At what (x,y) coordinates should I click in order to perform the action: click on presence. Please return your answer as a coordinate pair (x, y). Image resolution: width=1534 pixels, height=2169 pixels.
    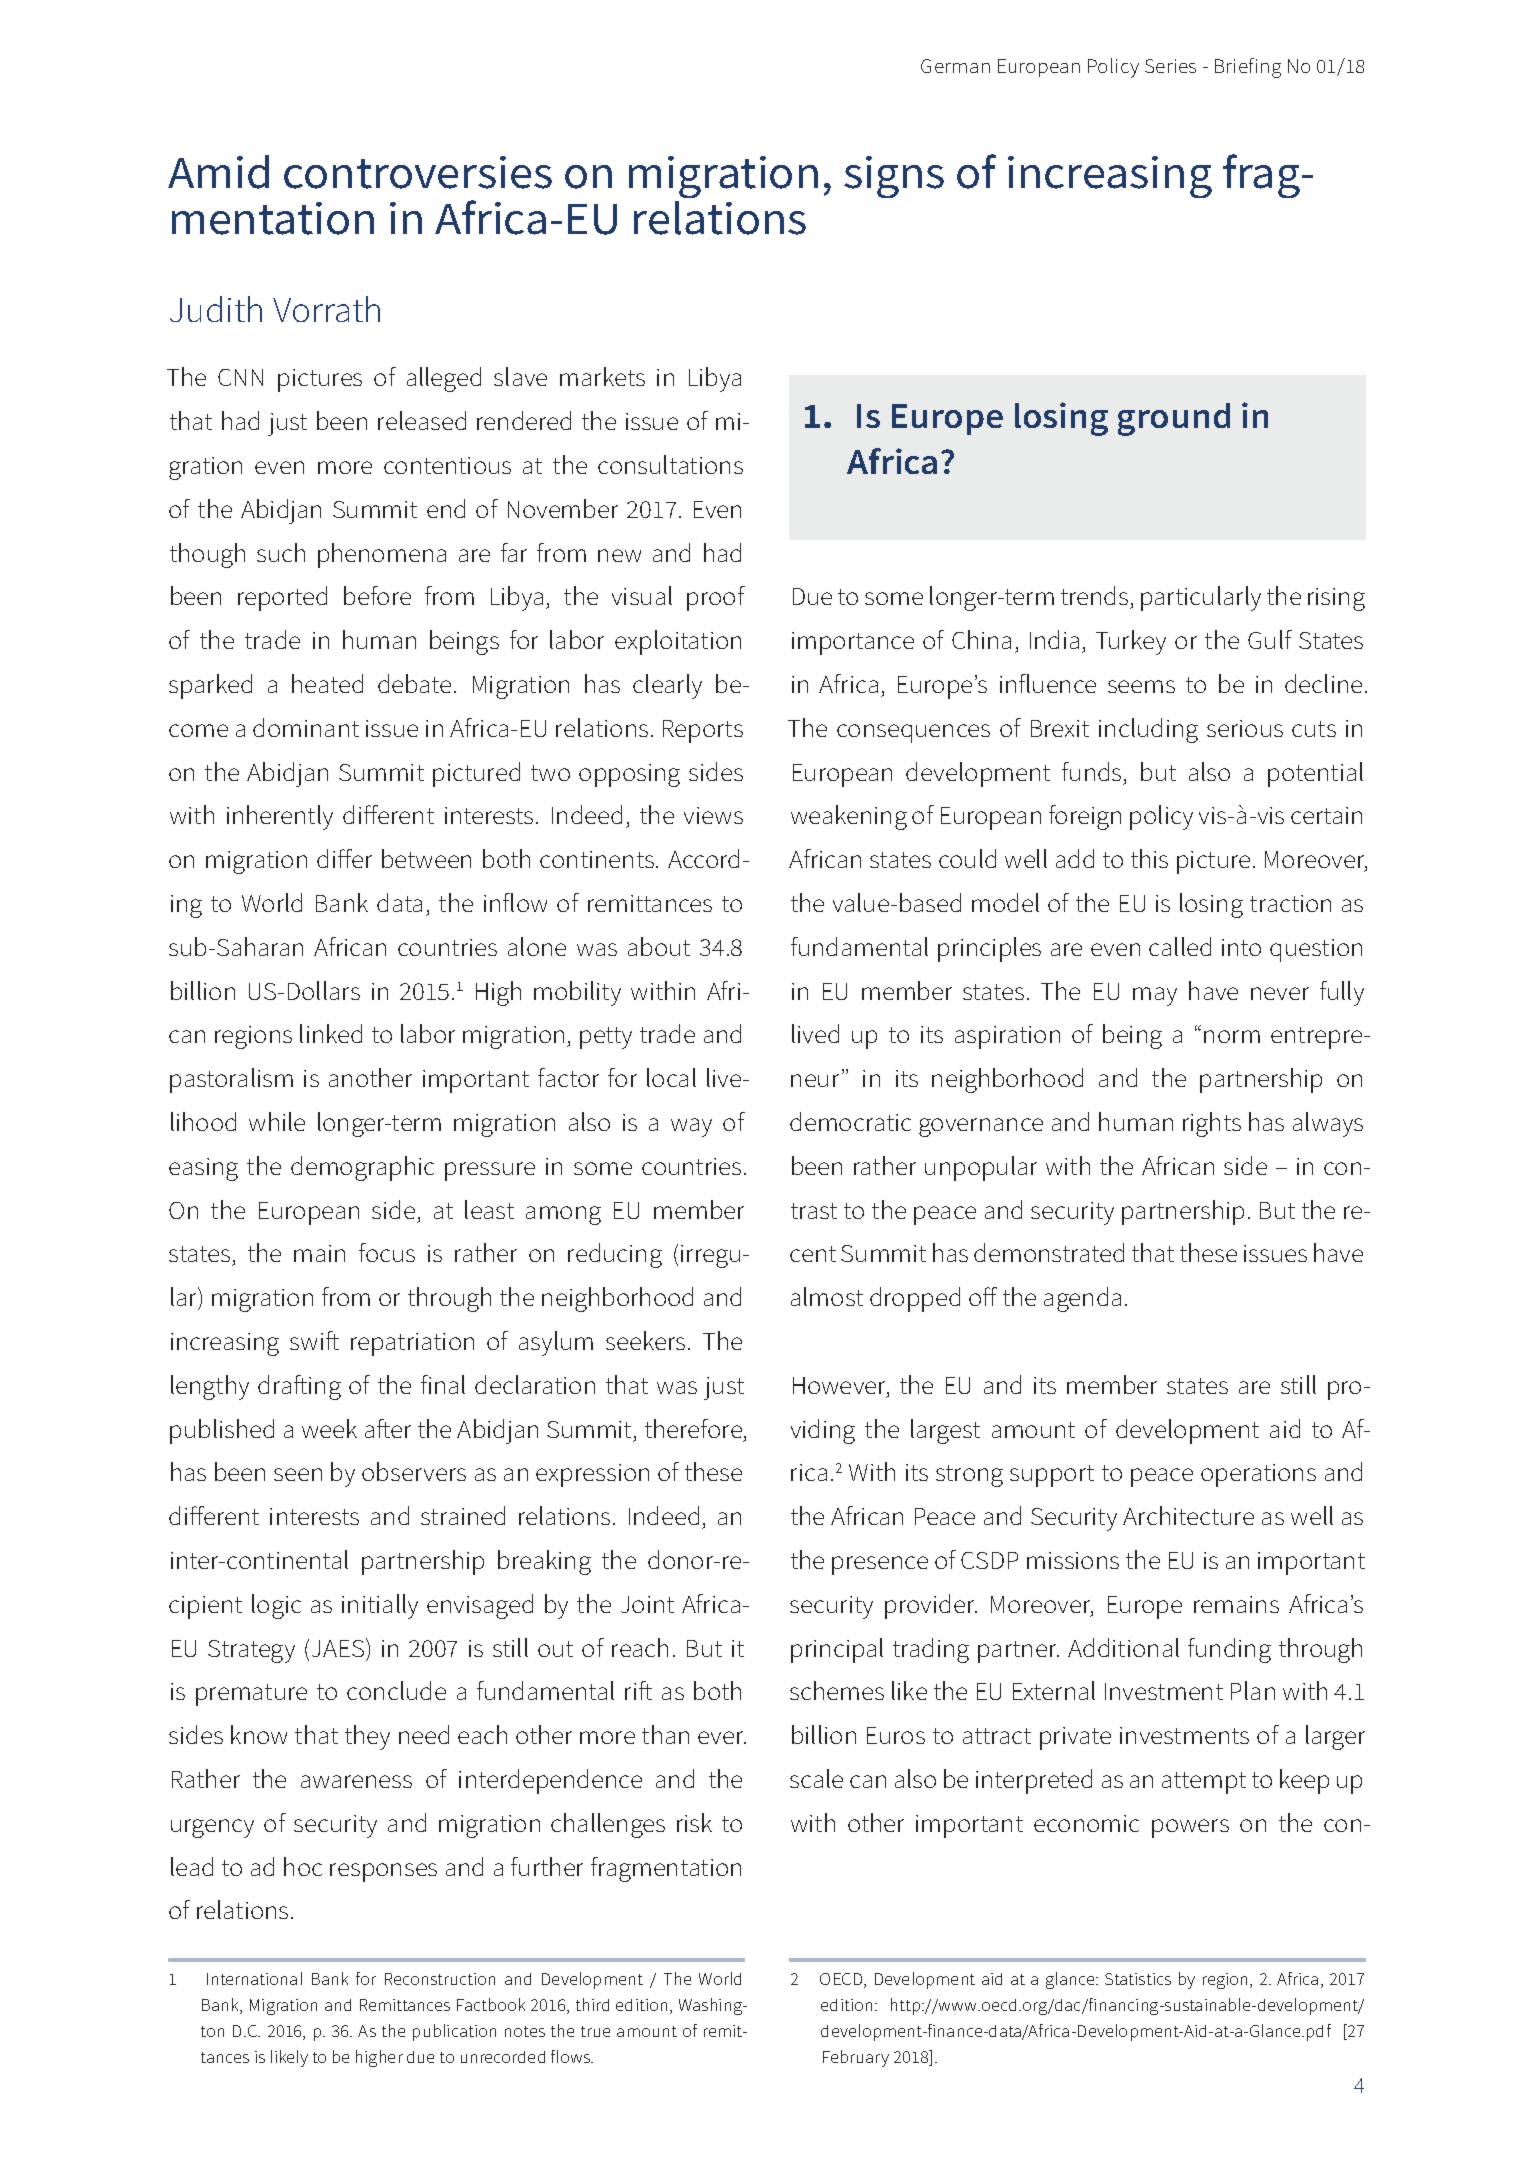
    Looking at the image, I should click on (880, 1565).
